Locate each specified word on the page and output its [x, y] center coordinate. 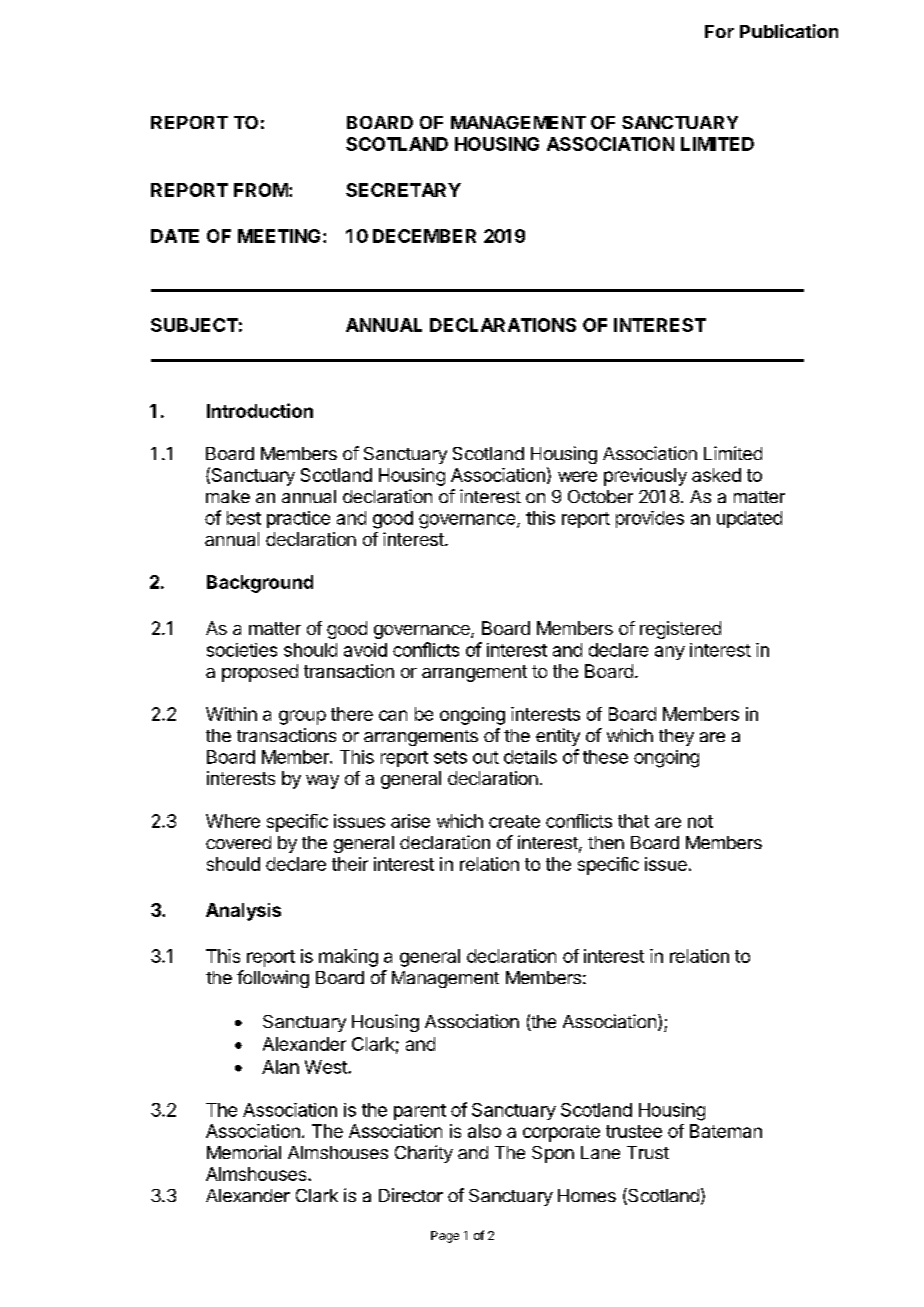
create [514, 821]
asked [716, 475]
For [719, 31]
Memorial [244, 1152]
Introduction [260, 410]
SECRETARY [403, 190]
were [577, 476]
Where [233, 821]
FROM [261, 190]
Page [445, 1237]
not [700, 821]
